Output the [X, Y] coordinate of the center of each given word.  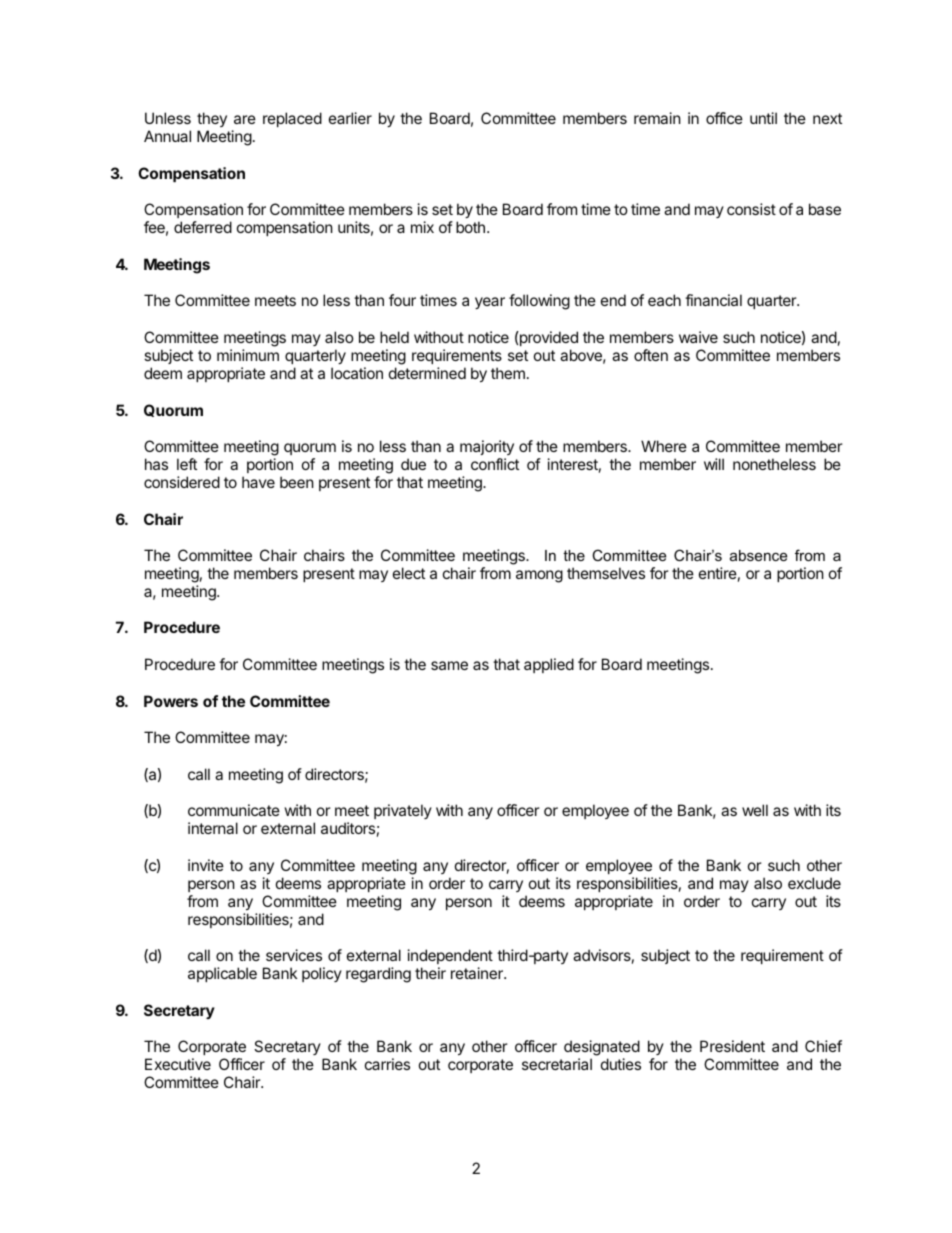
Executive [178, 1064]
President [732, 1046]
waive [698, 337]
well [755, 810]
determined [427, 373]
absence [758, 555]
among [539, 576]
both [470, 227]
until [763, 118]
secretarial [557, 1064]
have [258, 482]
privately [403, 811]
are [245, 119]
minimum [248, 355]
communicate [234, 810]
